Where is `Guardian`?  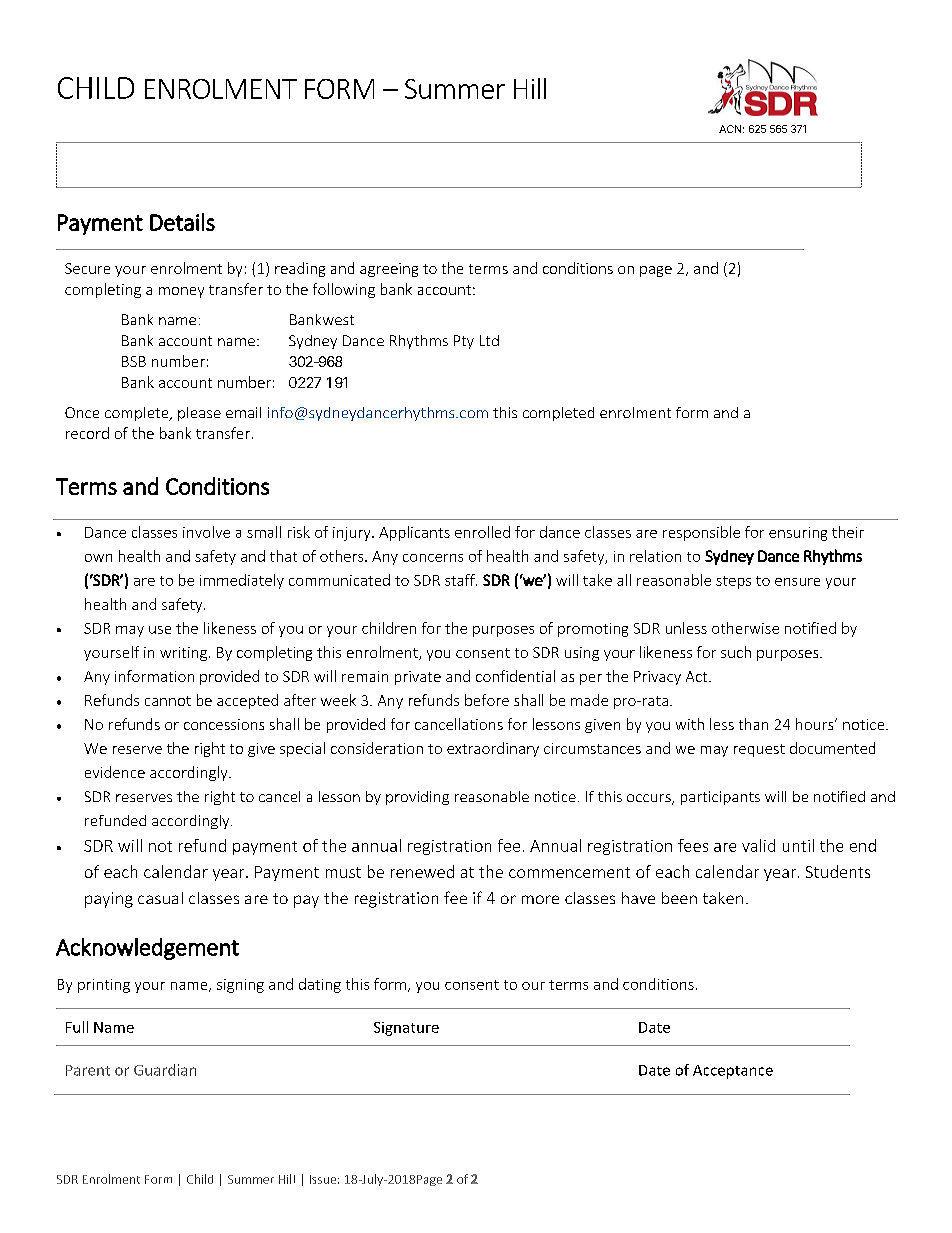 Guardian is located at coordinates (165, 1070).
